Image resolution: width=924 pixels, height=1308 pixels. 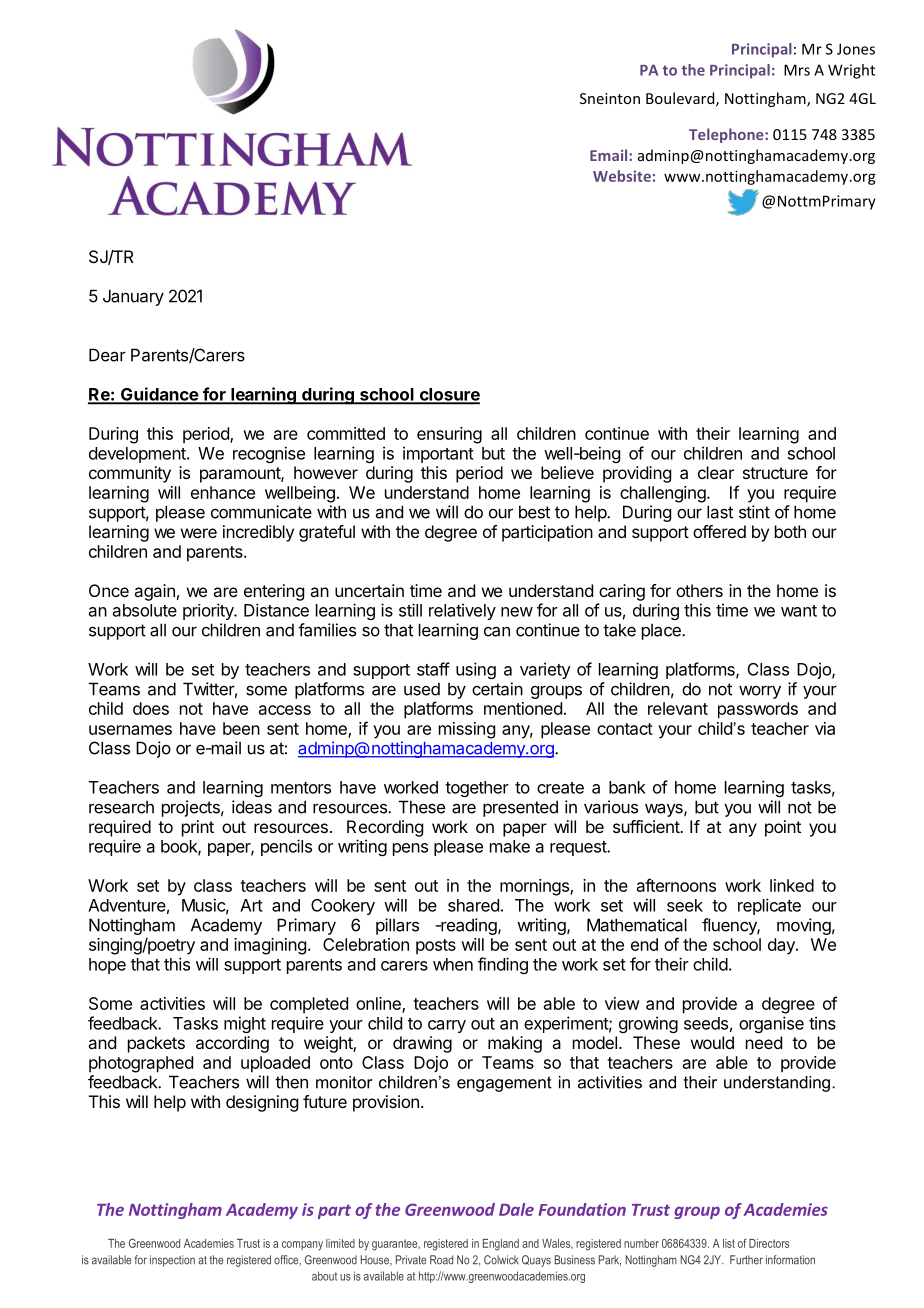 What do you see at coordinates (622, 176) in the page?
I see `Website` at bounding box center [622, 176].
